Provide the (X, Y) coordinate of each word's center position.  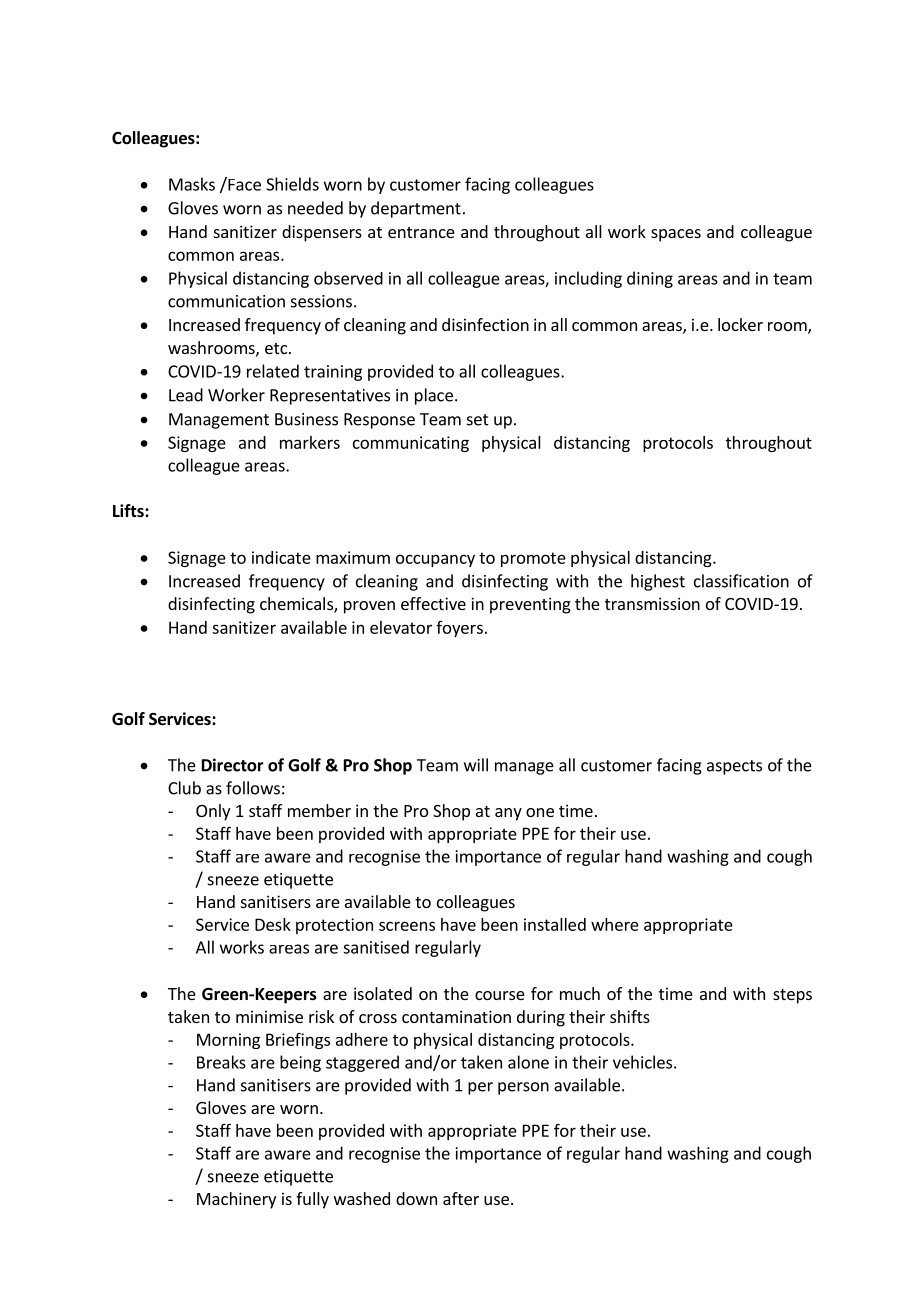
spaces (676, 235)
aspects (734, 767)
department (416, 209)
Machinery (236, 1200)
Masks (192, 184)
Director (233, 765)
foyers (459, 629)
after (461, 1198)
